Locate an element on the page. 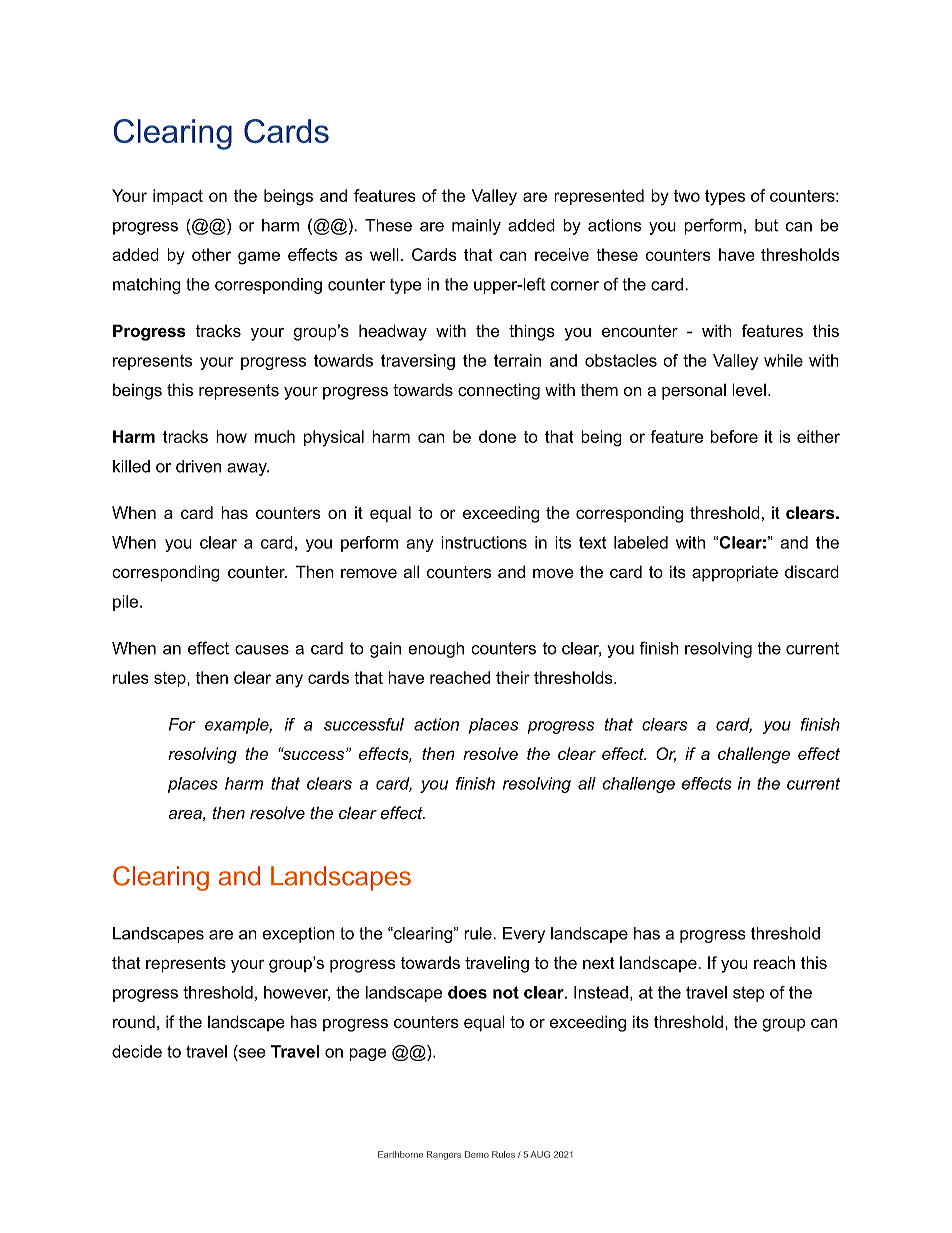  instructions is located at coordinates (484, 542).
